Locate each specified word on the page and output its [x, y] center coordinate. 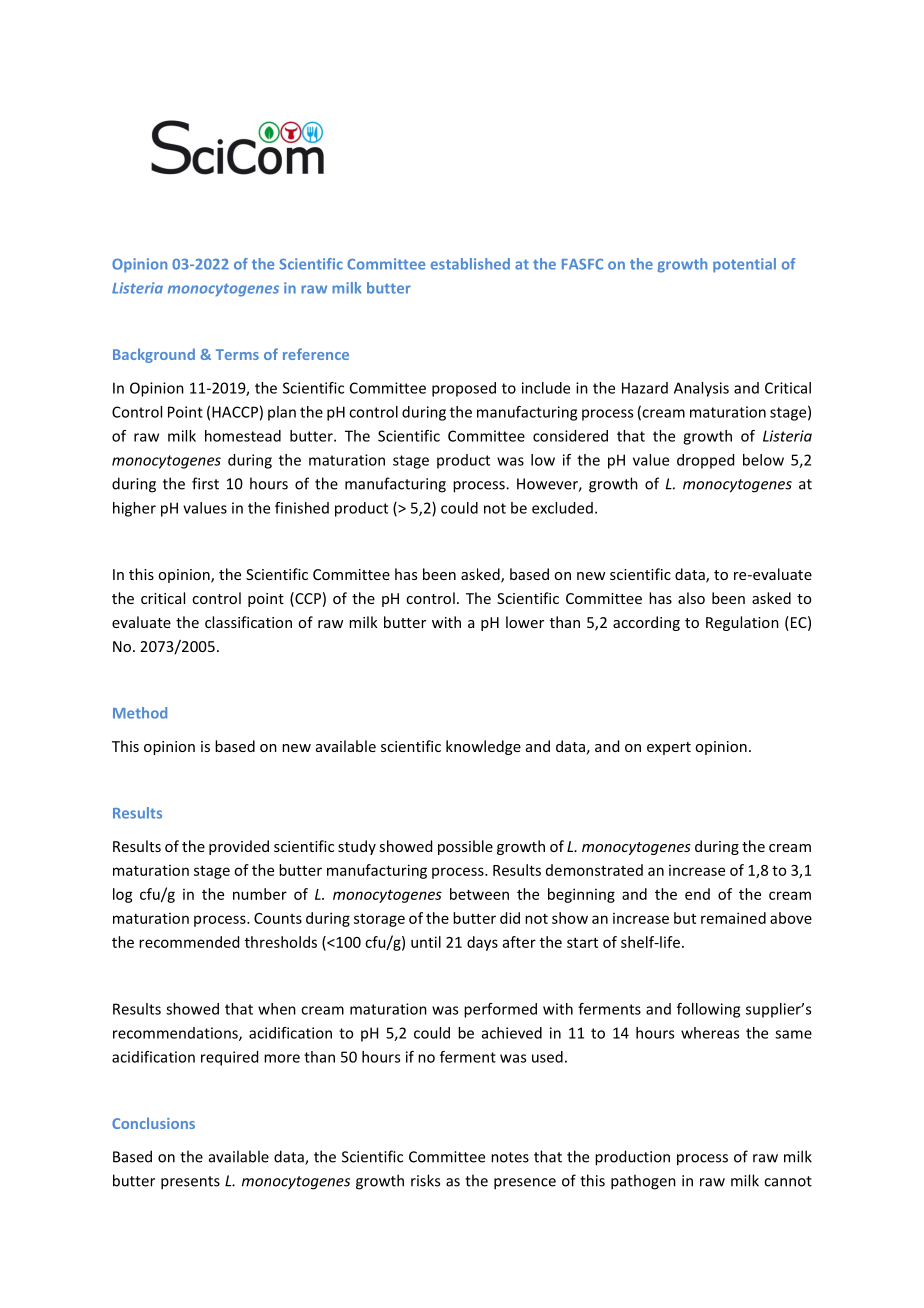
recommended [189, 942]
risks [425, 1180]
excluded [562, 508]
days [482, 943]
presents [190, 1183]
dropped [705, 461]
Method [140, 713]
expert [669, 748]
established [470, 264]
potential [744, 265]
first [205, 483]
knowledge [483, 747]
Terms [237, 354]
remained [733, 918]
